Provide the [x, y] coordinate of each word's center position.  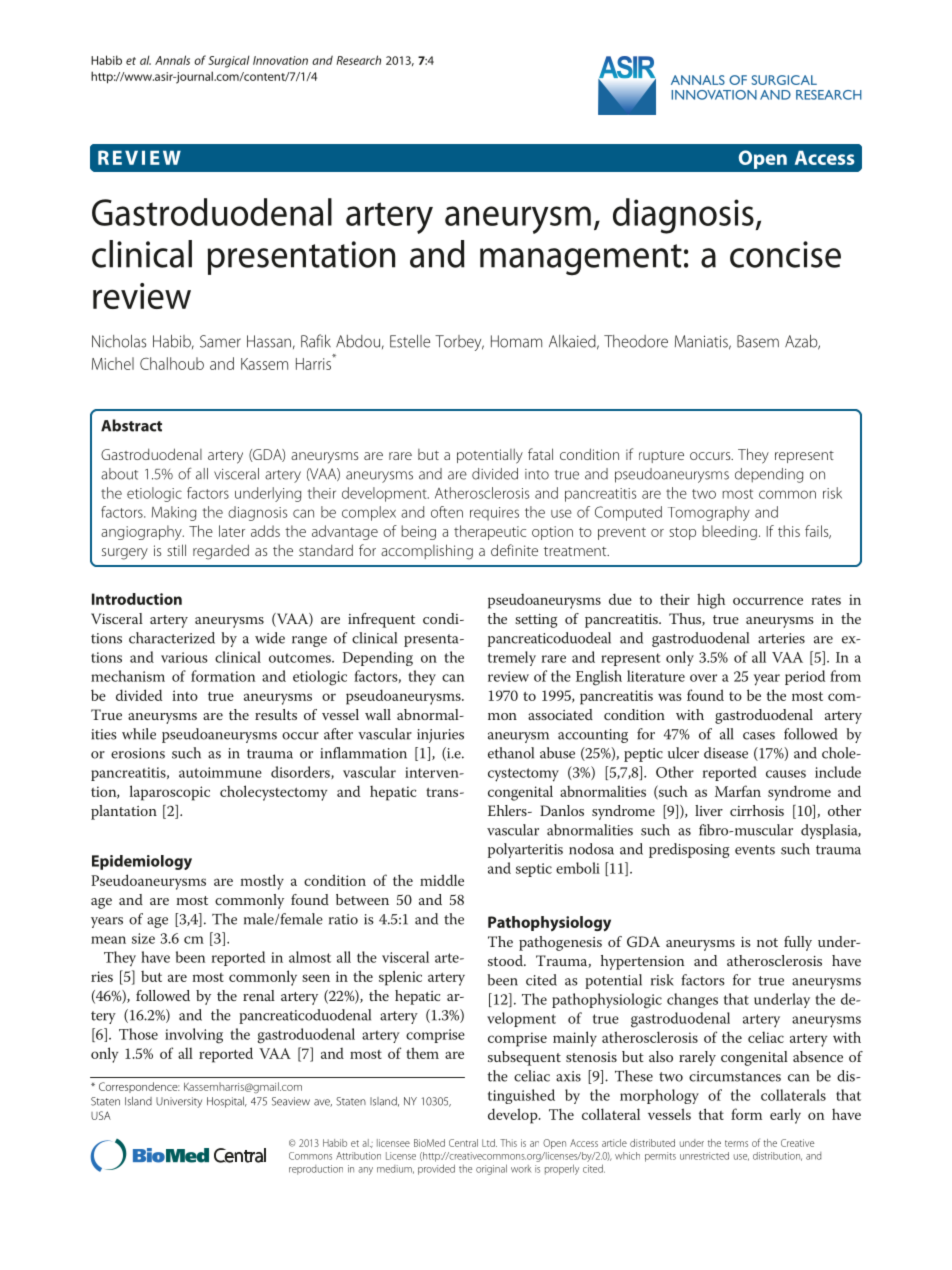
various [184, 657]
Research [358, 60]
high [711, 601]
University [179, 1102]
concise [785, 254]
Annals [172, 60]
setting [536, 621]
